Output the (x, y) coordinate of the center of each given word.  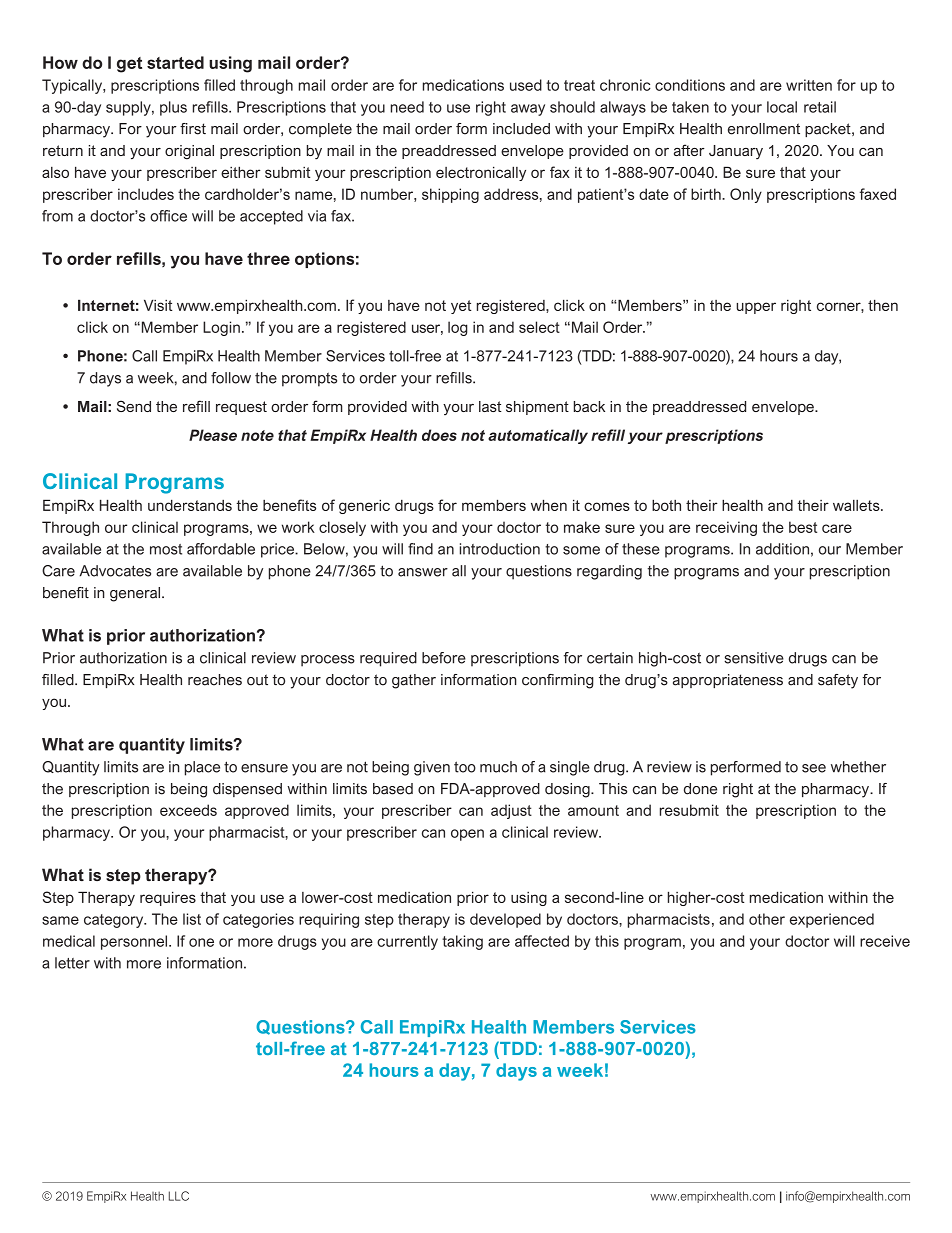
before (444, 658)
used (526, 85)
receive (885, 941)
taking (462, 942)
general (136, 594)
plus (173, 108)
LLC (179, 1196)
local (782, 107)
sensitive (754, 658)
